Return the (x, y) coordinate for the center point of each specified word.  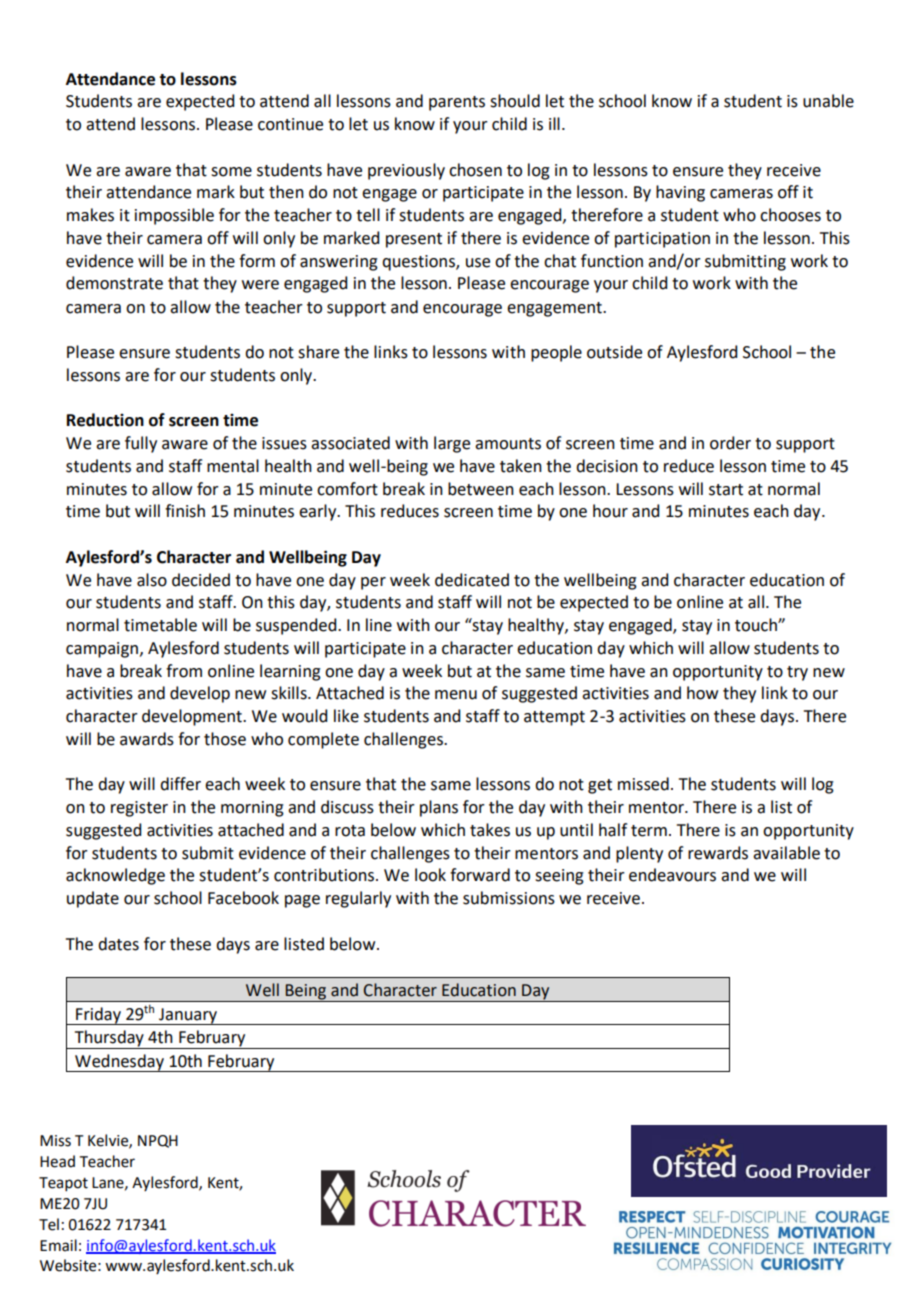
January (188, 1016)
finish (185, 511)
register (139, 809)
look (430, 875)
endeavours (672, 875)
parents (457, 103)
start (726, 490)
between (481, 489)
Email (58, 1245)
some (231, 172)
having (680, 193)
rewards (718, 853)
